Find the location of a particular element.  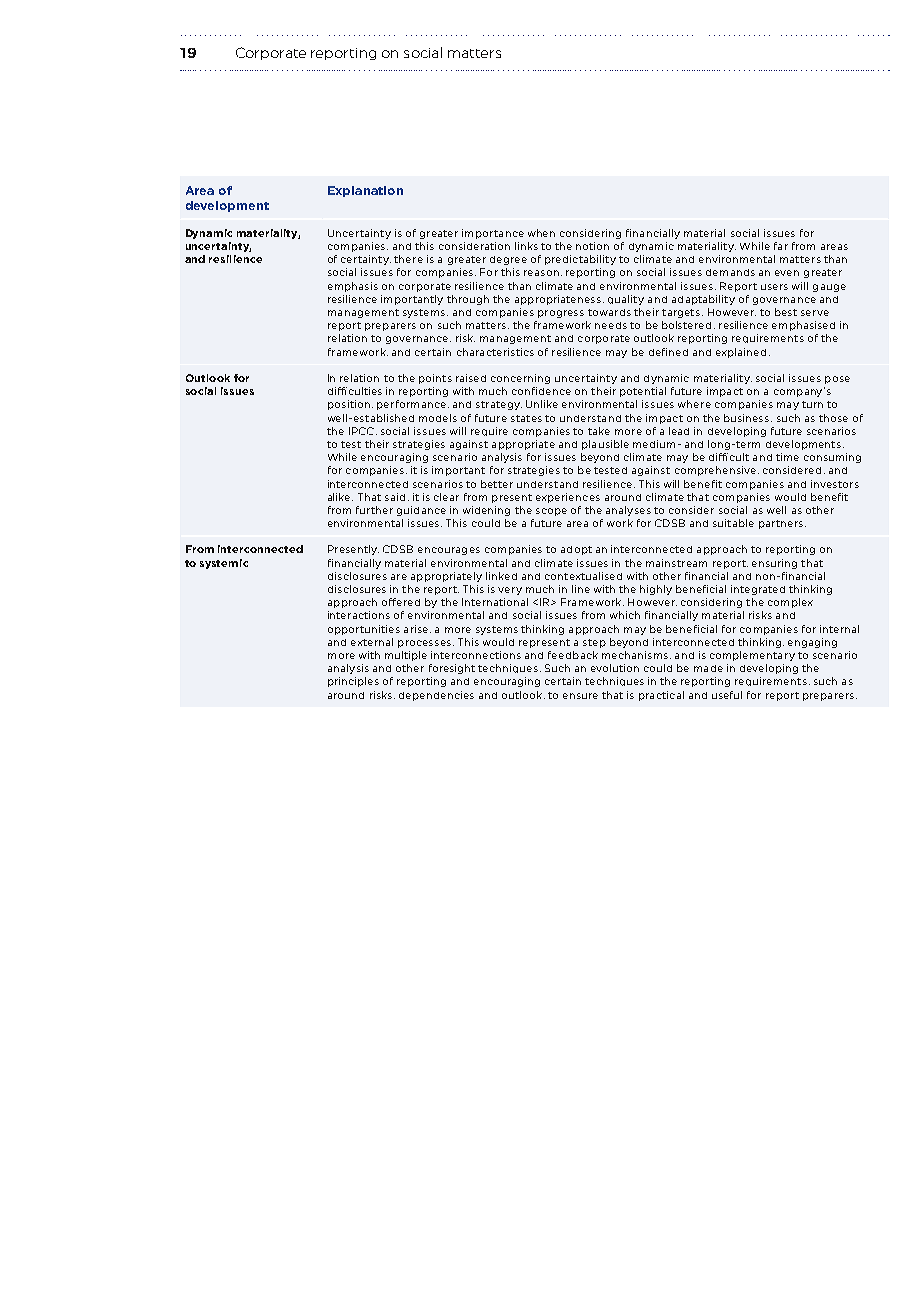

far is located at coordinates (781, 246).
